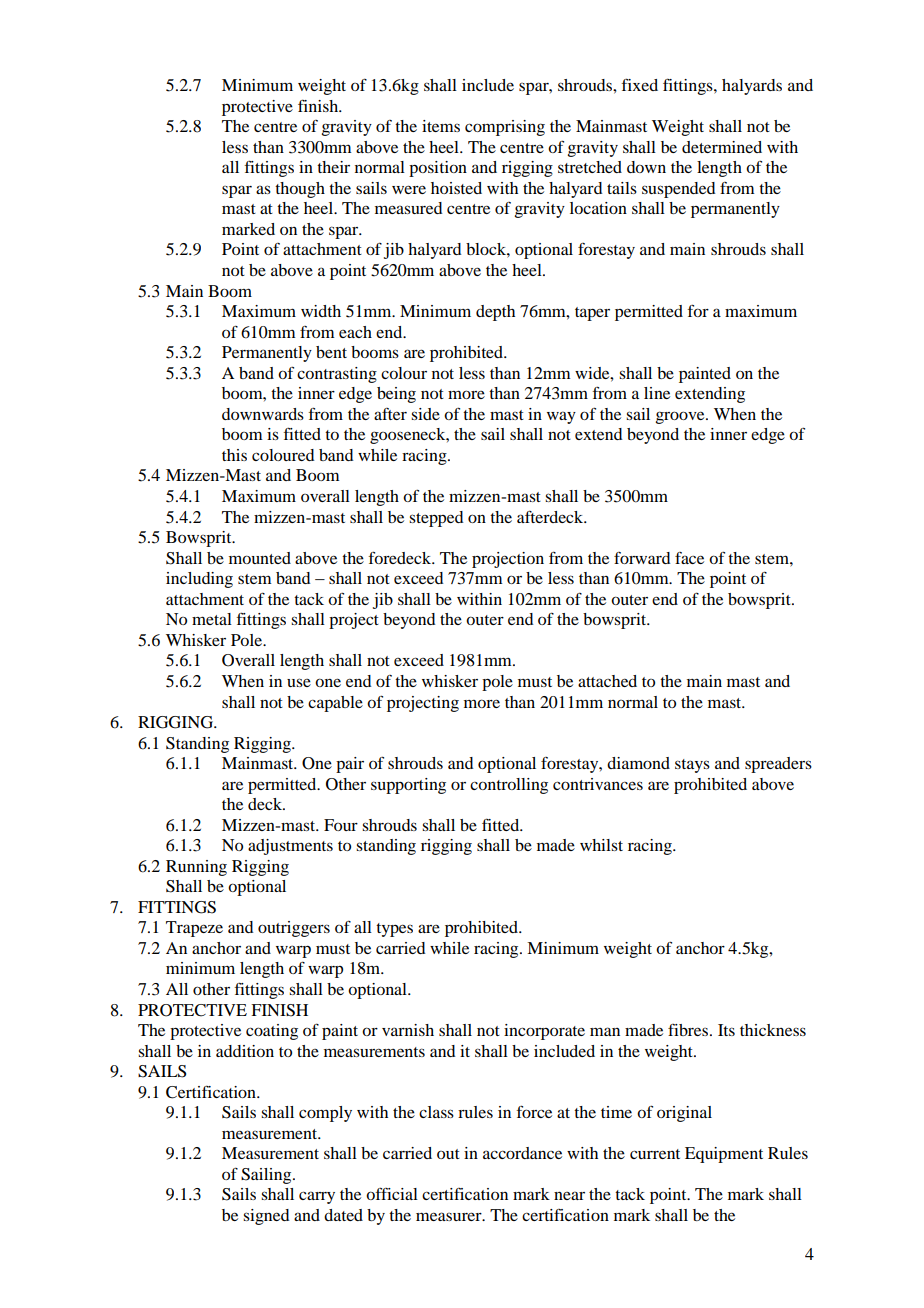  Describe the element at coordinates (321, 311) in the image. I see `width` at that location.
